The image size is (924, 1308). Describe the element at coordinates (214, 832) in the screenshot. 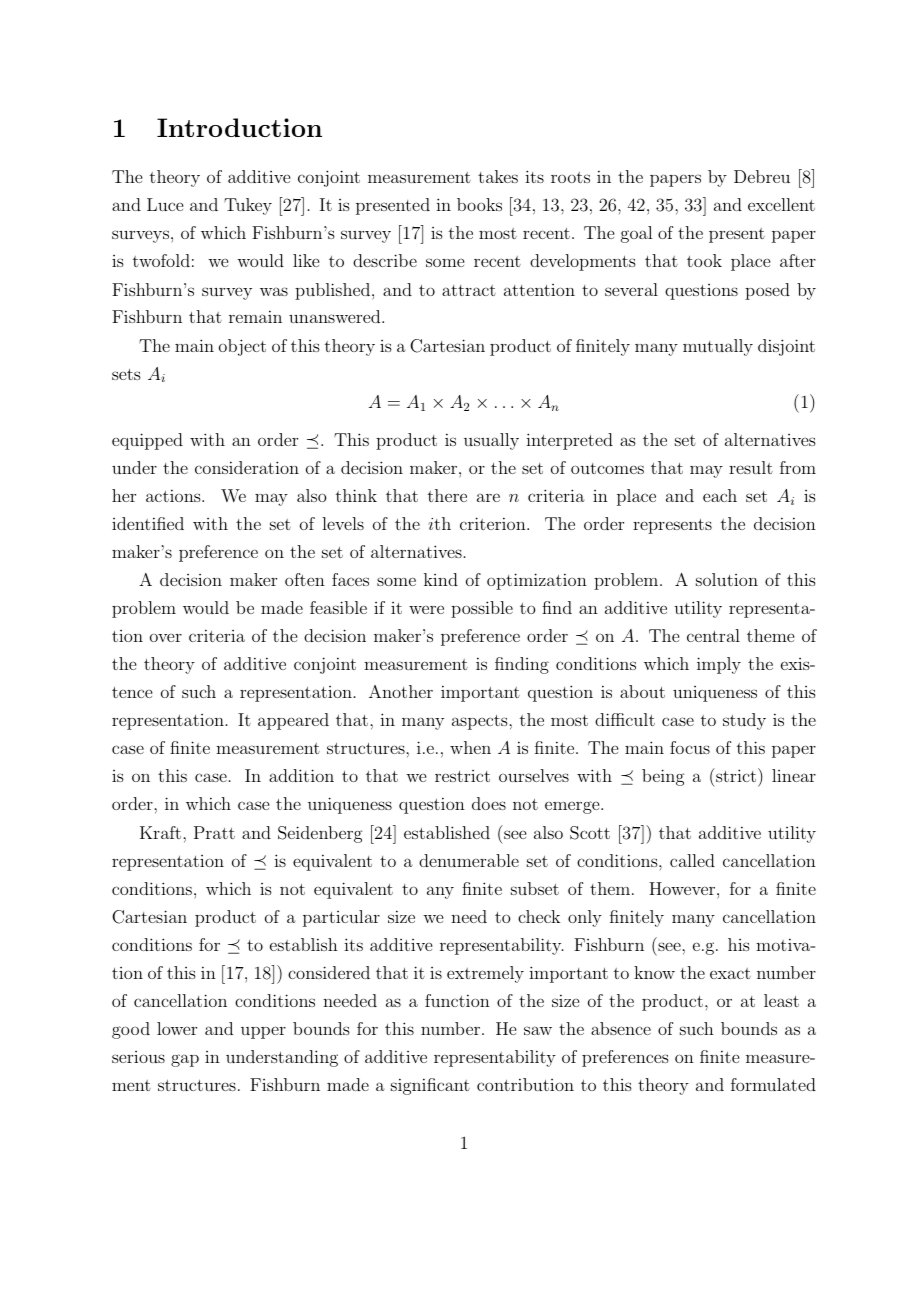

I see `Pratt` at that location.
